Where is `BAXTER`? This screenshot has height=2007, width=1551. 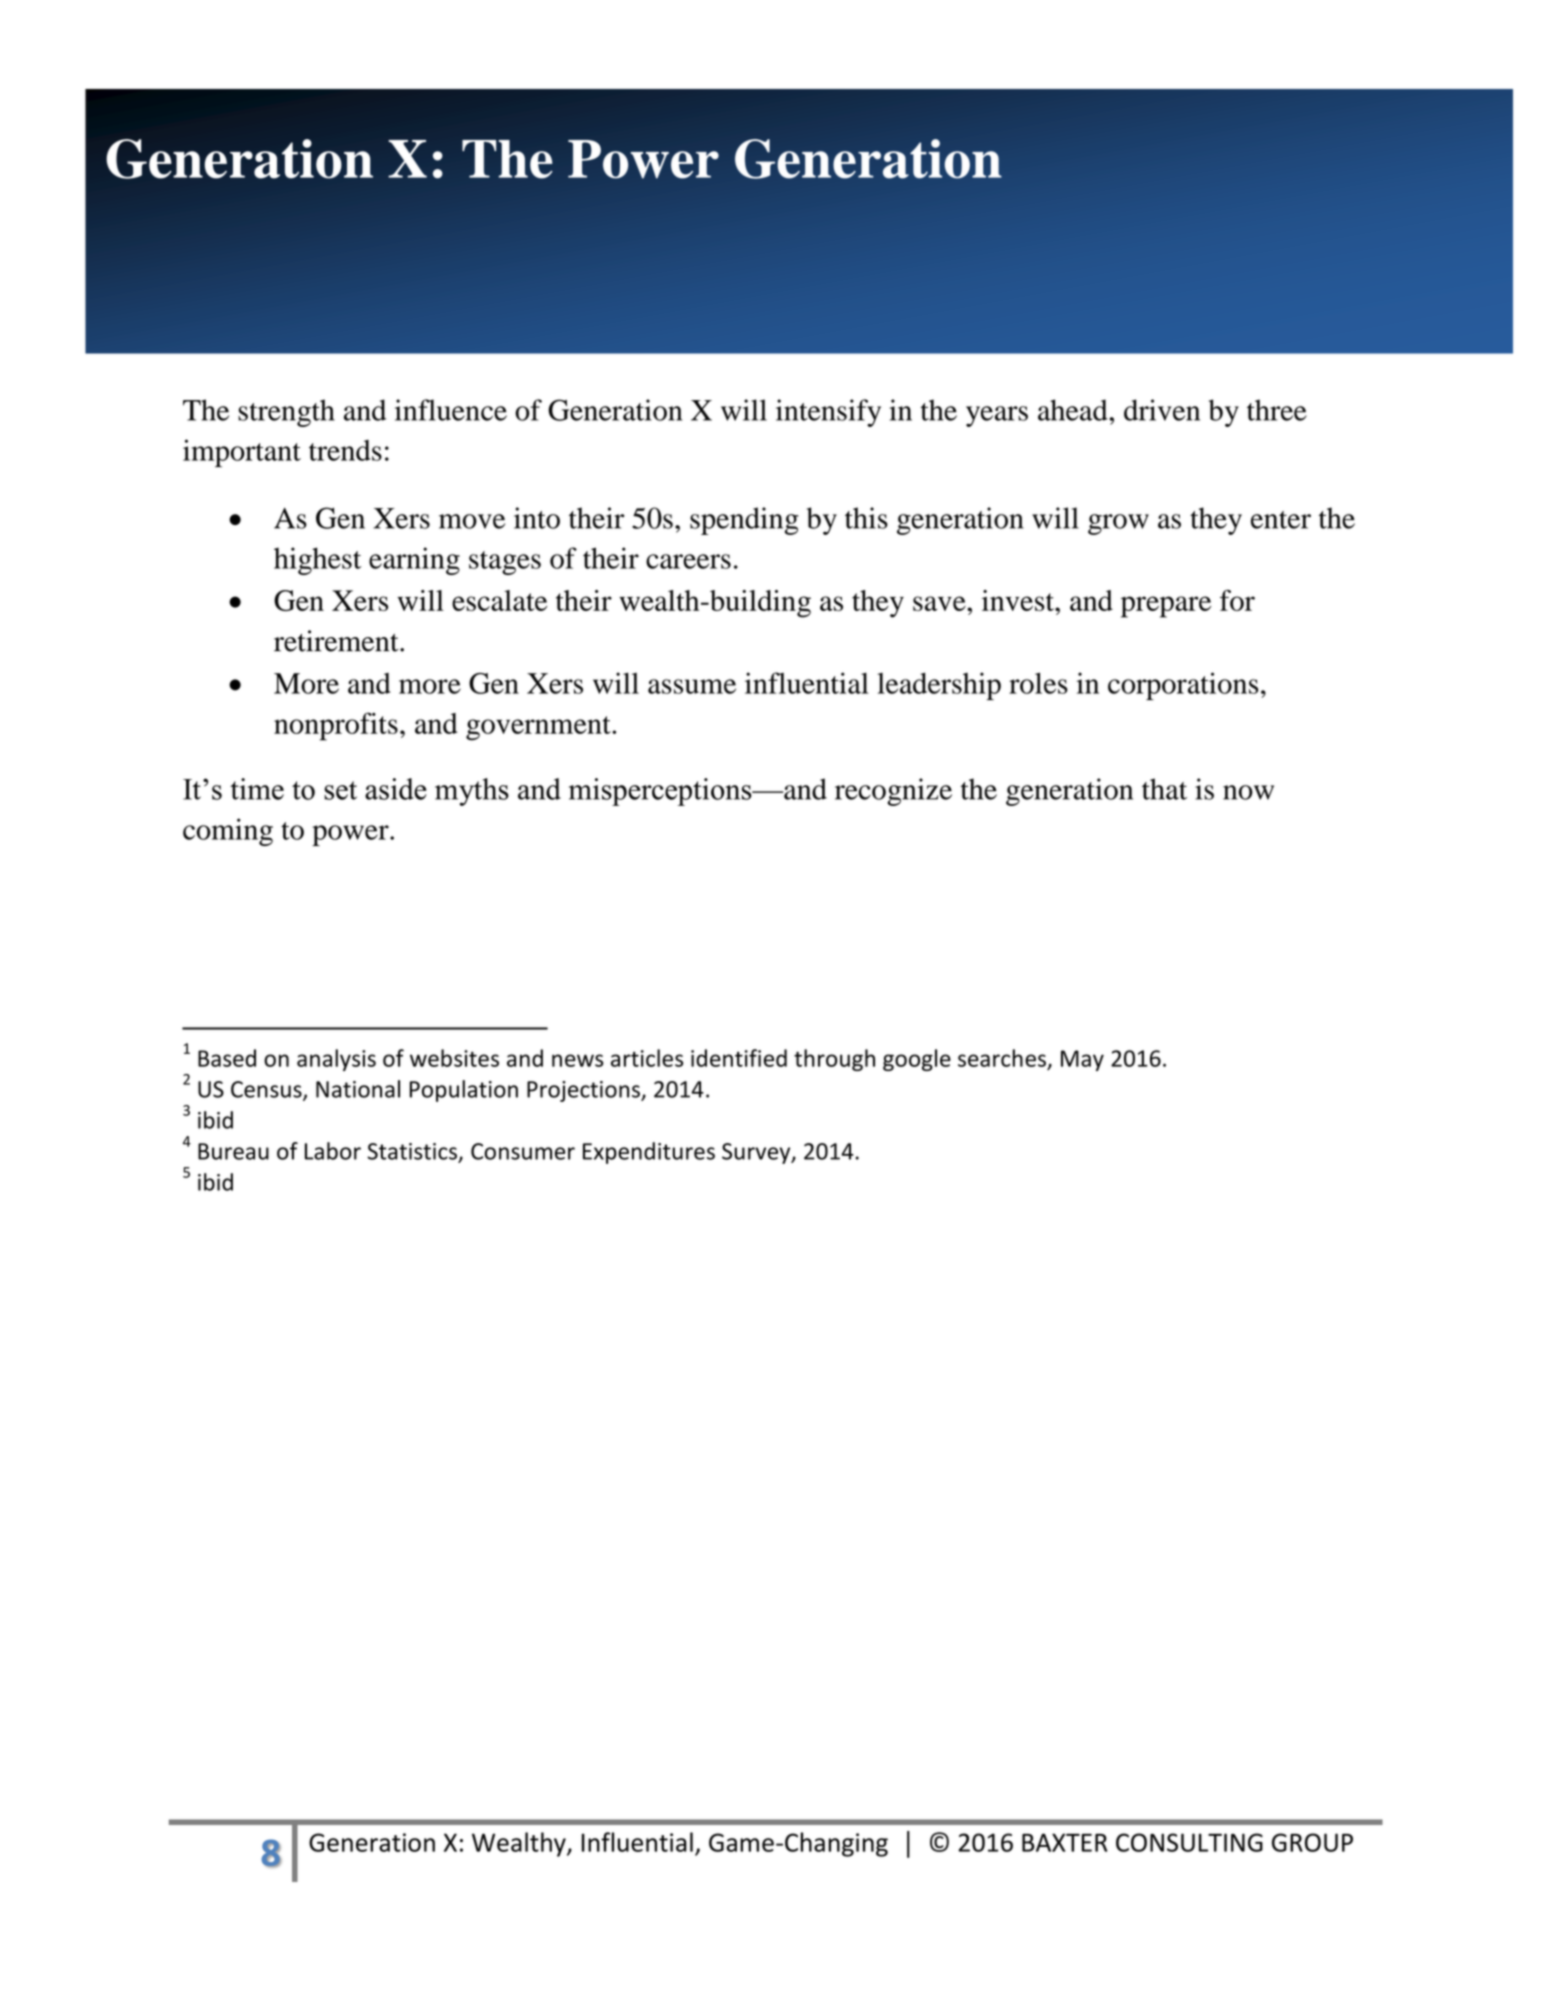 BAXTER is located at coordinates (1064, 1842).
